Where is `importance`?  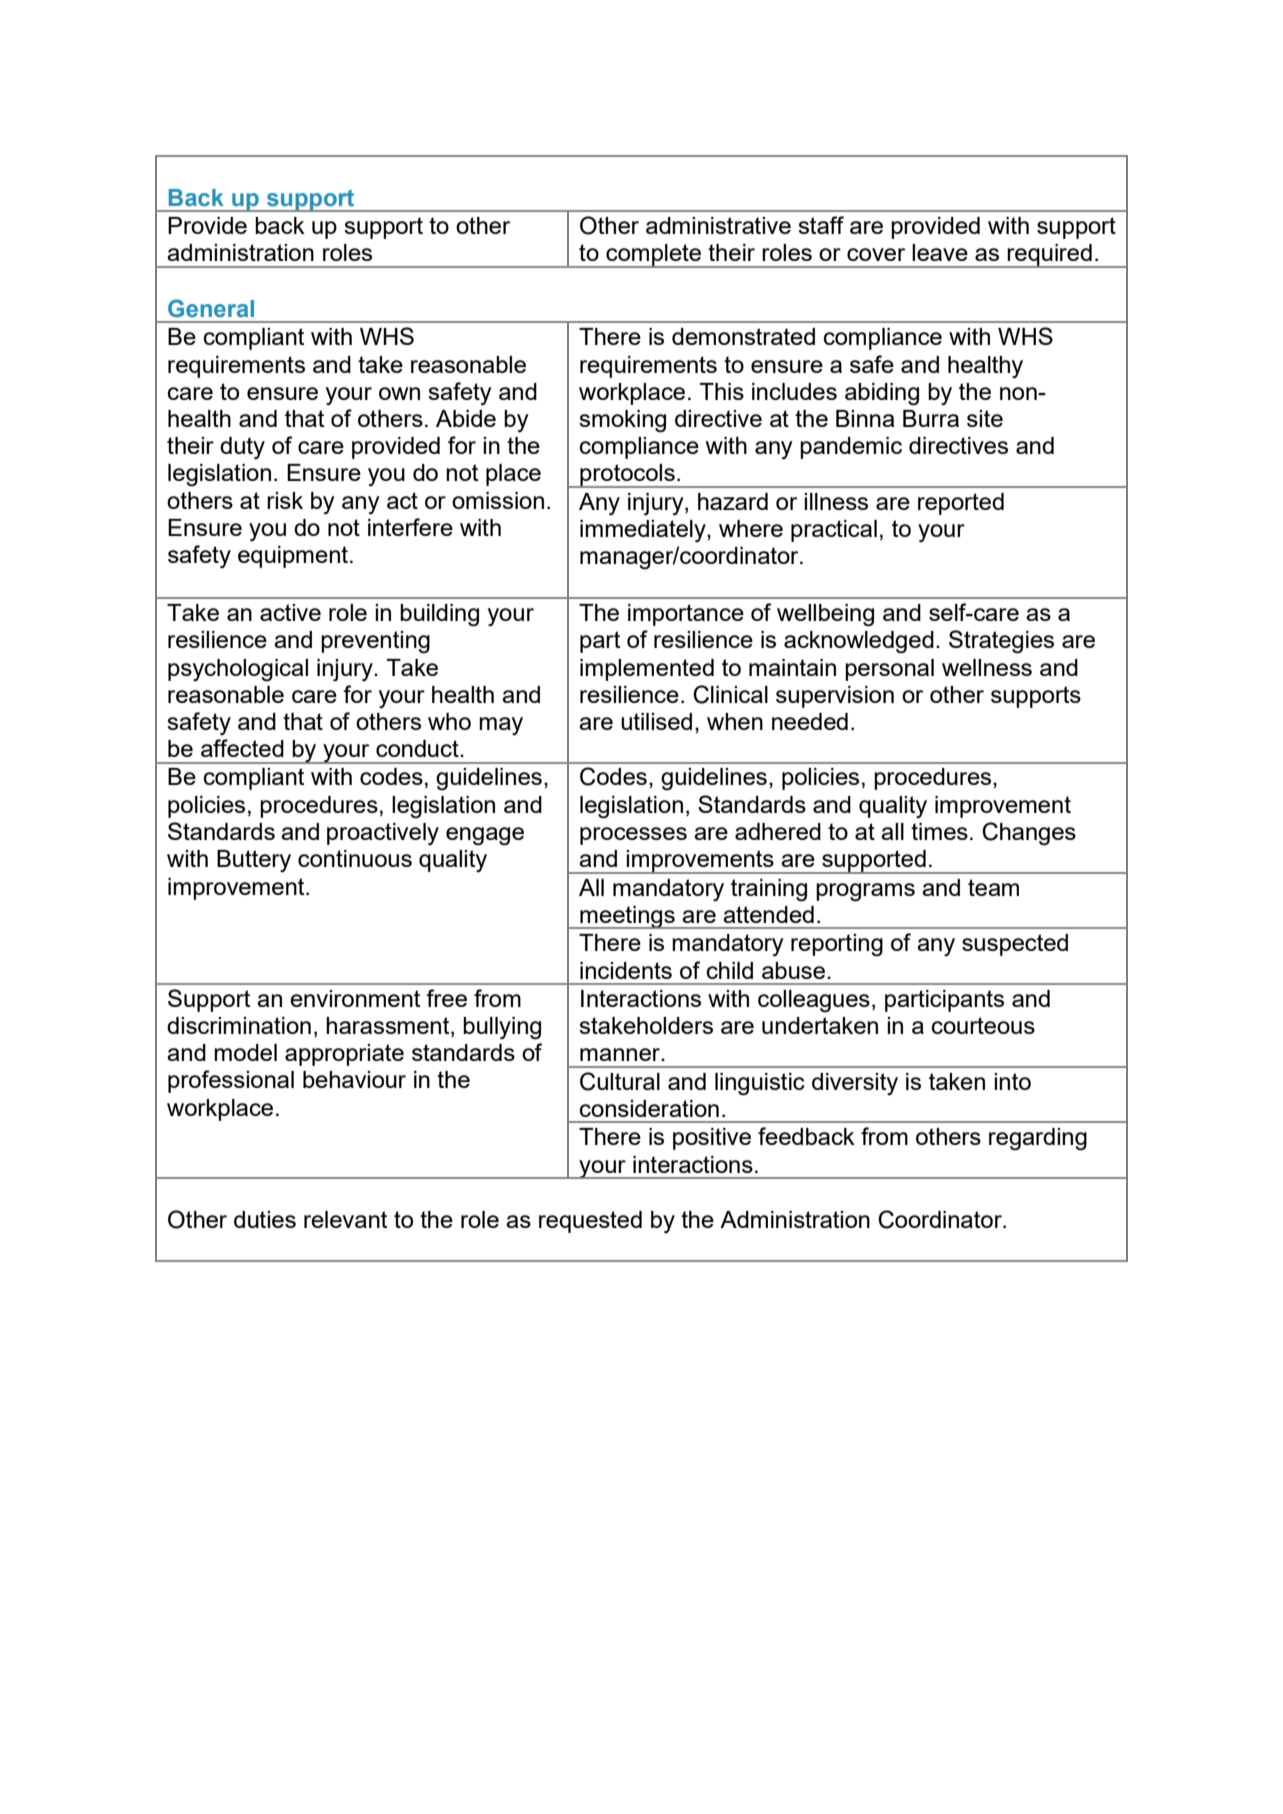
importance is located at coordinates (686, 615).
